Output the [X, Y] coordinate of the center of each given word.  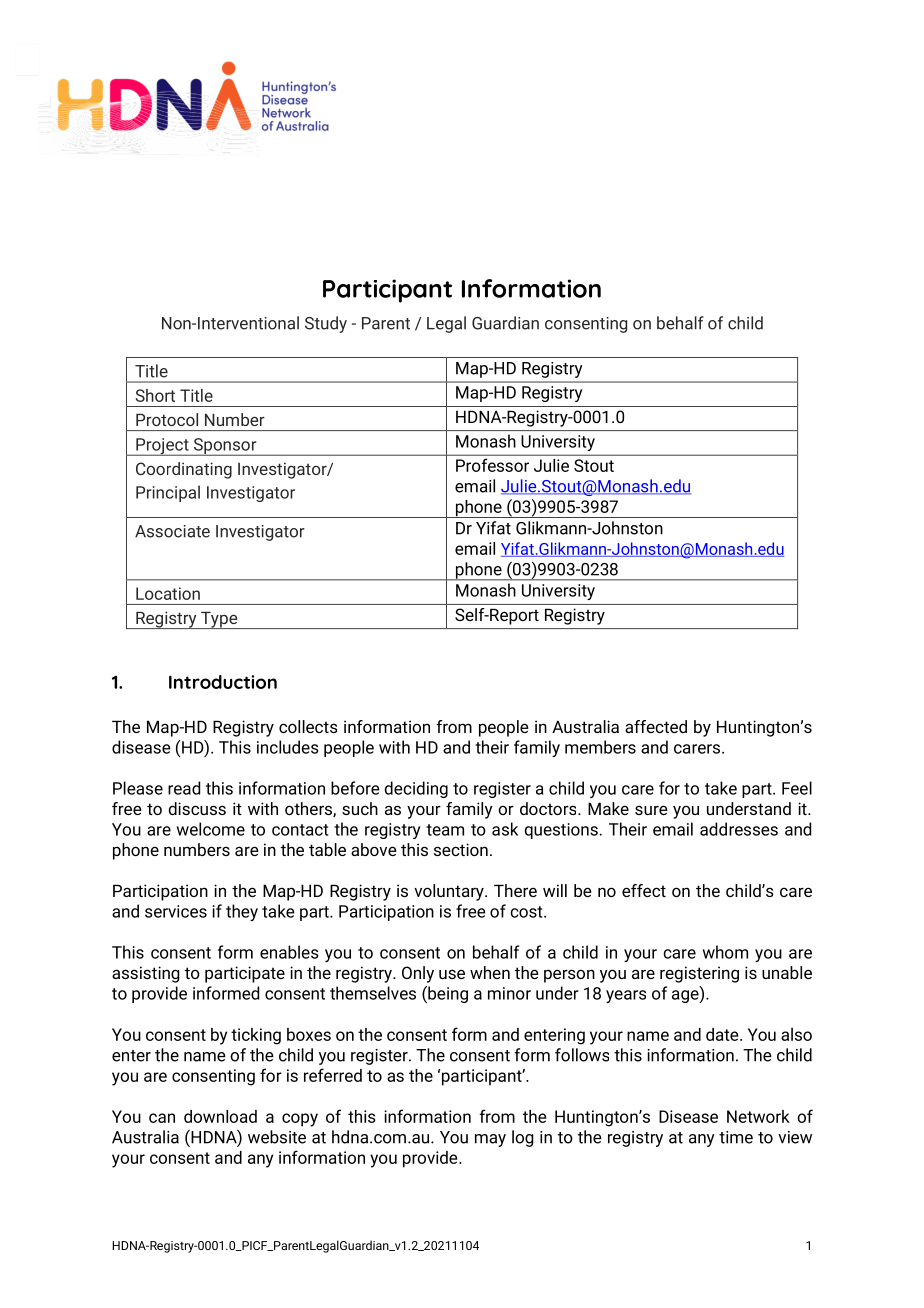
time [736, 1137]
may [490, 1140]
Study [326, 324]
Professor [492, 465]
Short [155, 395]
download [220, 1116]
